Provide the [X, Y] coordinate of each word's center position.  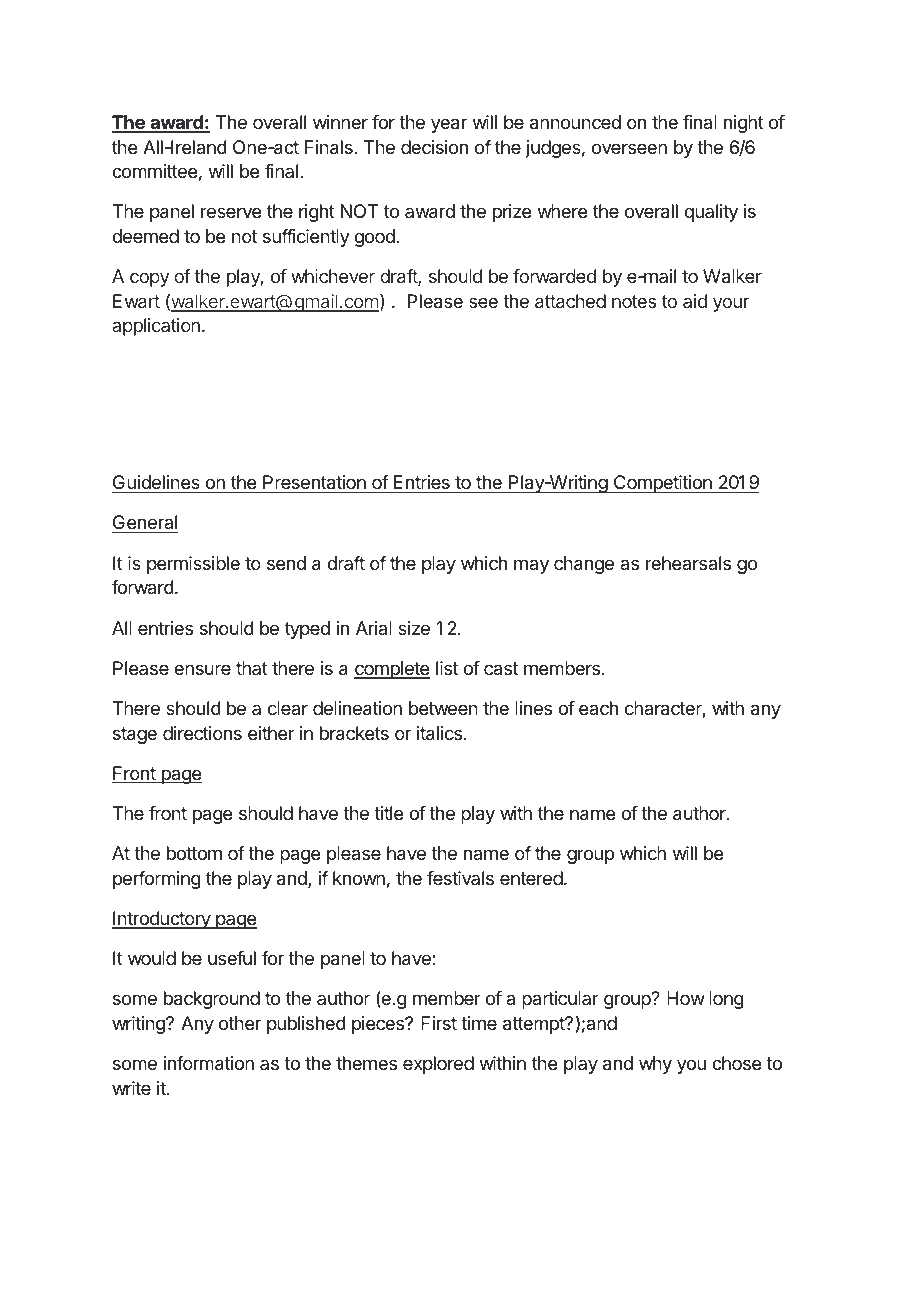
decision [434, 147]
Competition [662, 484]
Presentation [314, 484]
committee [154, 171]
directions [202, 733]
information [209, 1063]
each [598, 708]
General [145, 524]
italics [439, 733]
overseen [629, 148]
